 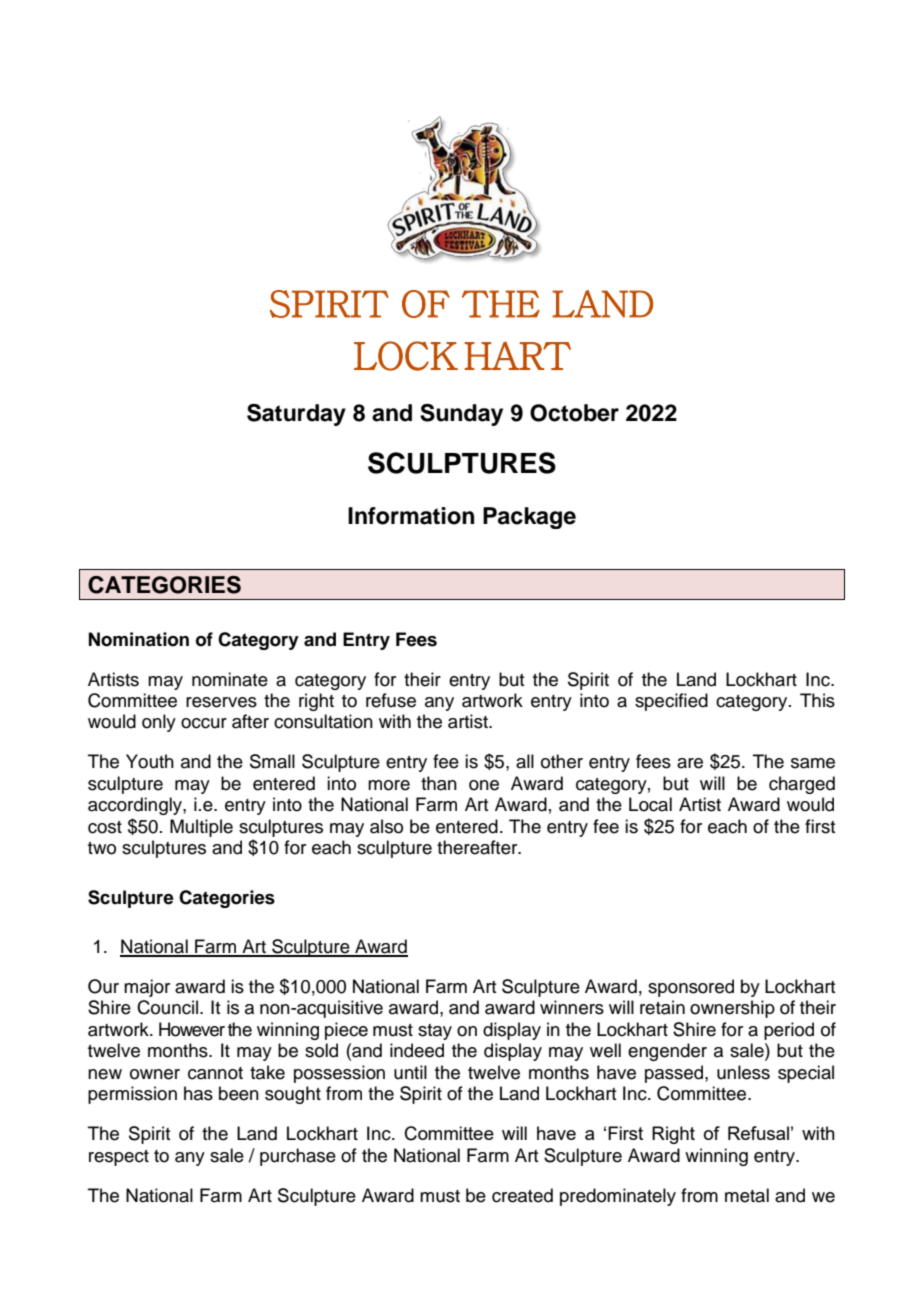 I want to click on October, so click(x=574, y=413).
